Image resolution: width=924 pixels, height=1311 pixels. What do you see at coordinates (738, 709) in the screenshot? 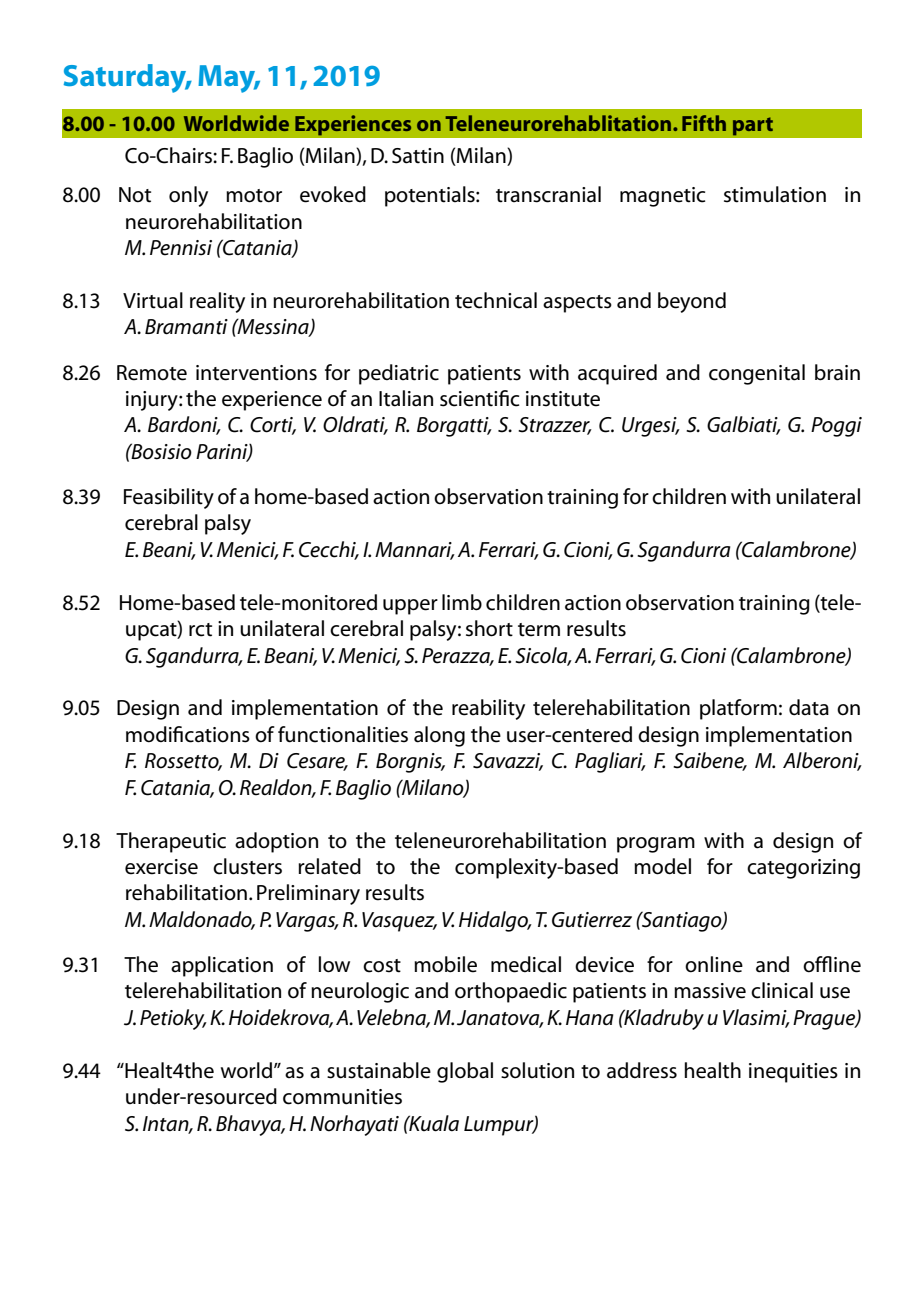
I see `platform` at bounding box center [738, 709].
